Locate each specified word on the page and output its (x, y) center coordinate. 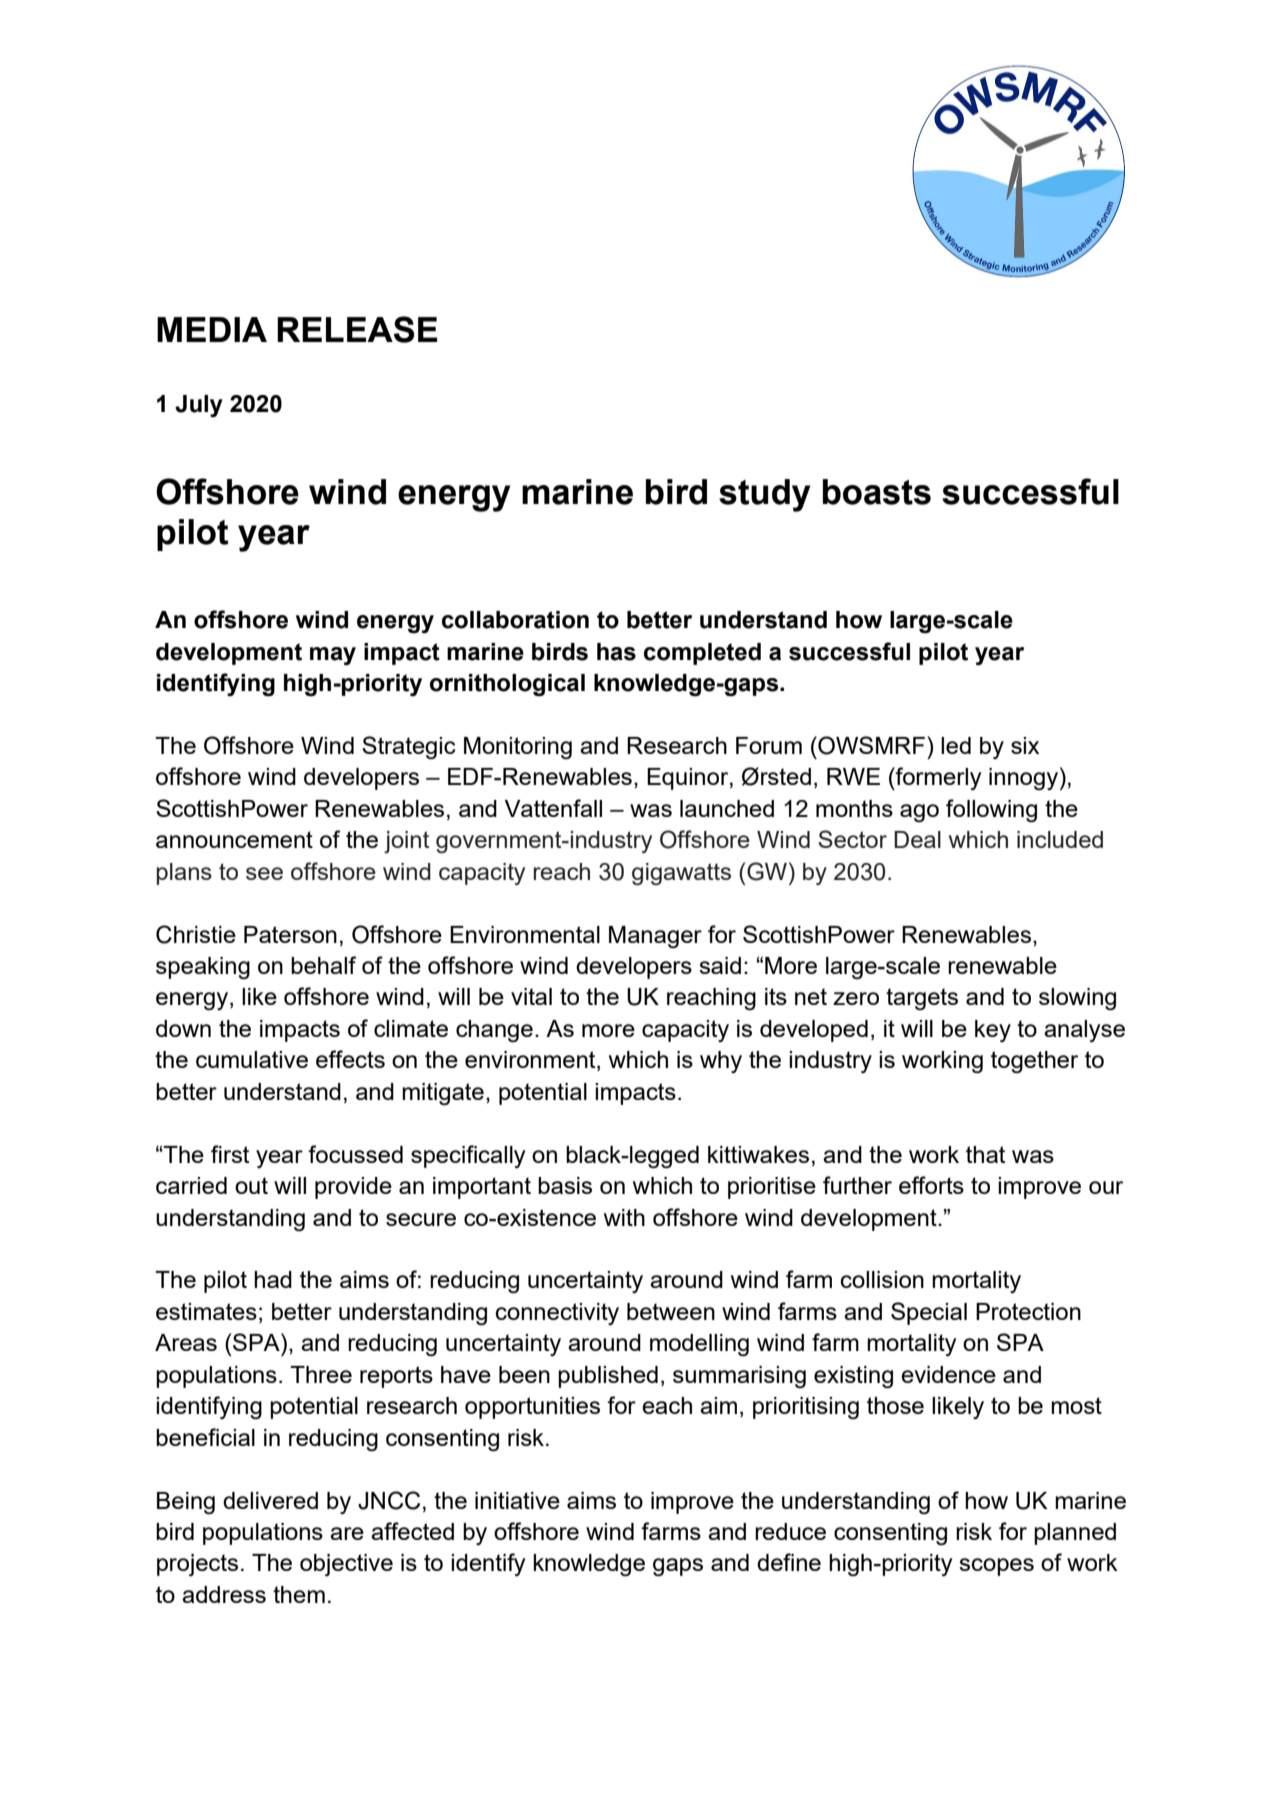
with (624, 1217)
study (764, 495)
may (333, 656)
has (616, 652)
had (273, 1279)
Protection (1028, 1311)
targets (922, 999)
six (1025, 745)
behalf (323, 965)
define (789, 1562)
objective (346, 1565)
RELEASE (357, 329)
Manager (655, 937)
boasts (877, 492)
